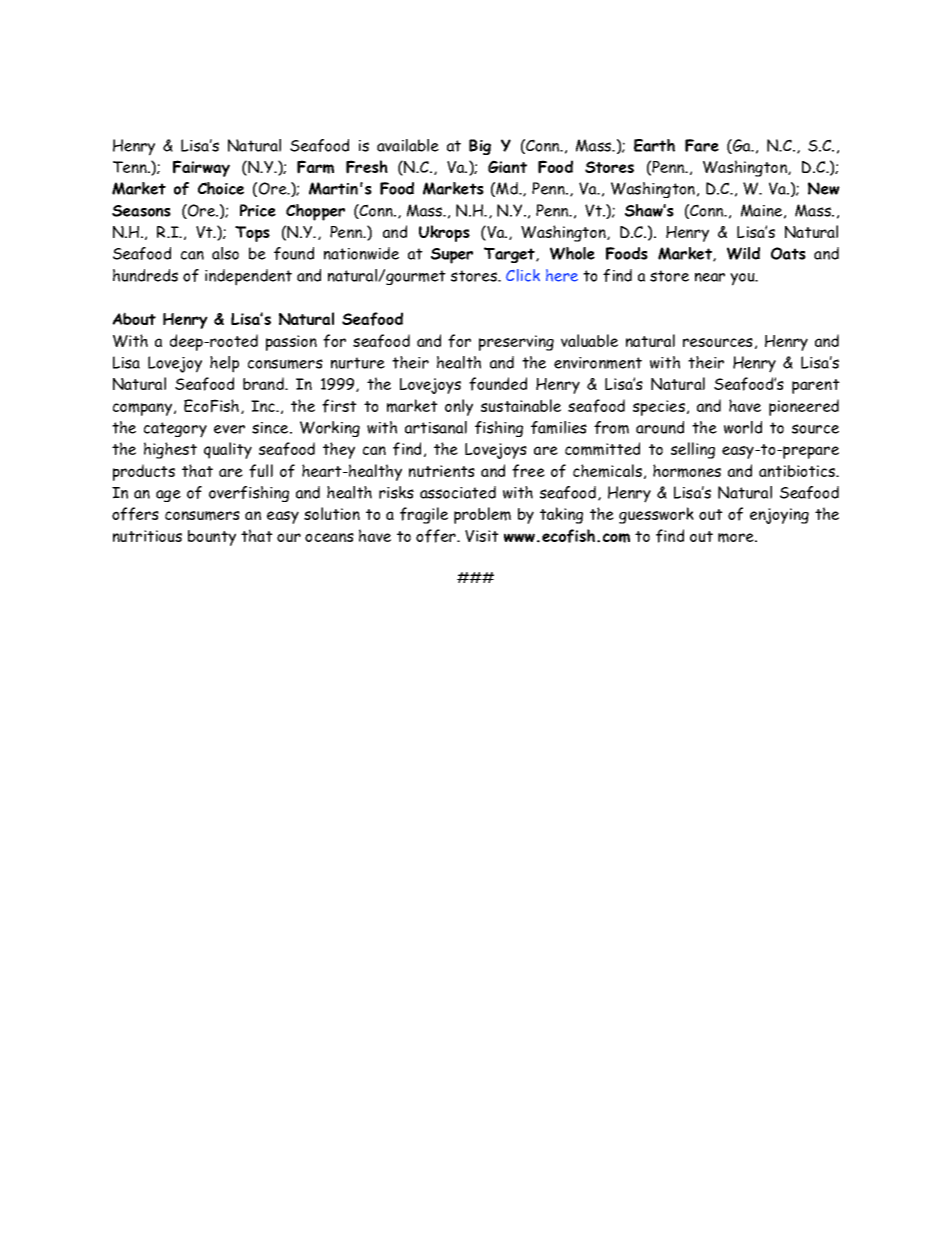 The image size is (952, 1233). I want to click on bounty, so click(212, 538).
